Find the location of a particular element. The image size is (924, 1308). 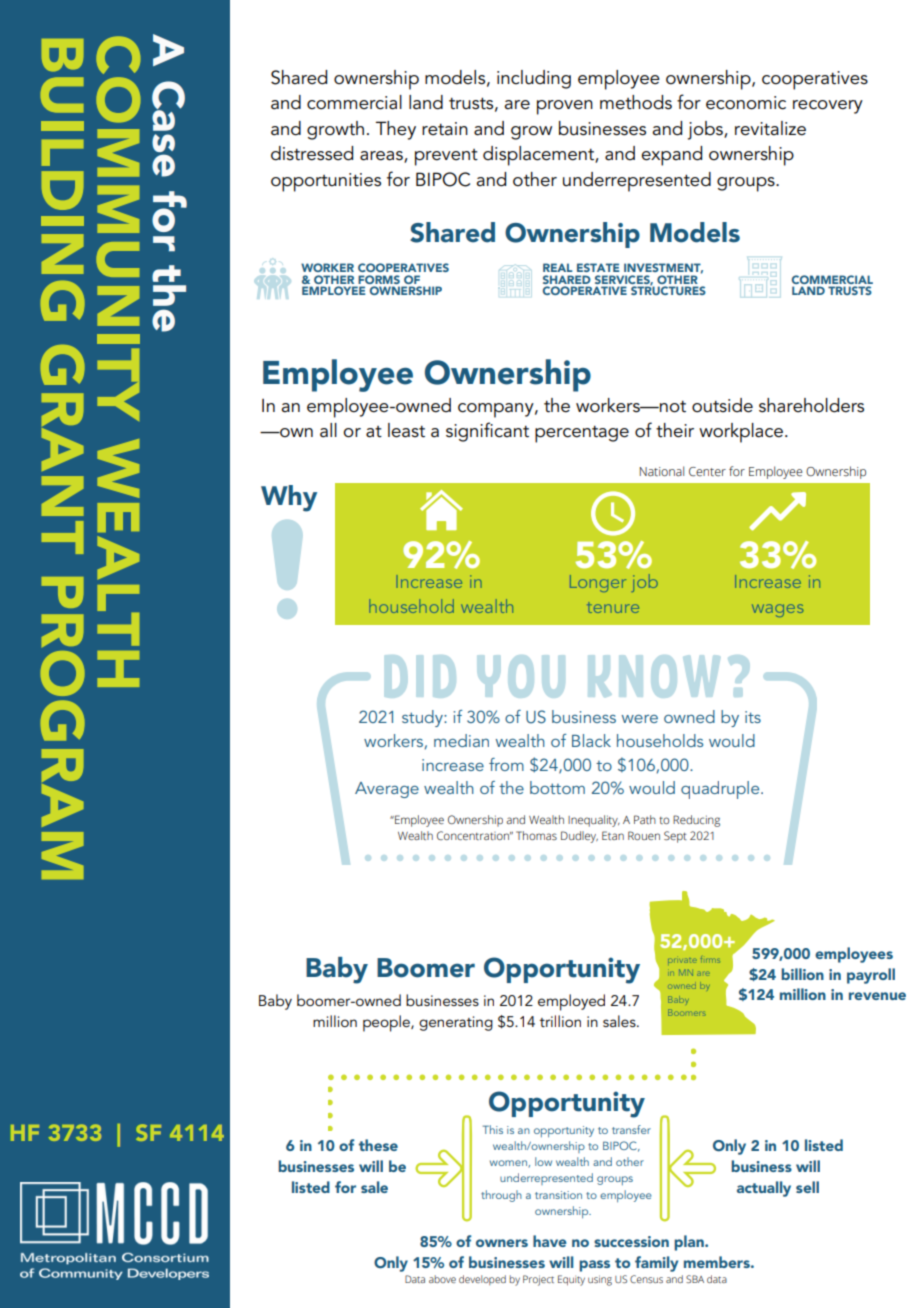

percentage is located at coordinates (582, 434).
